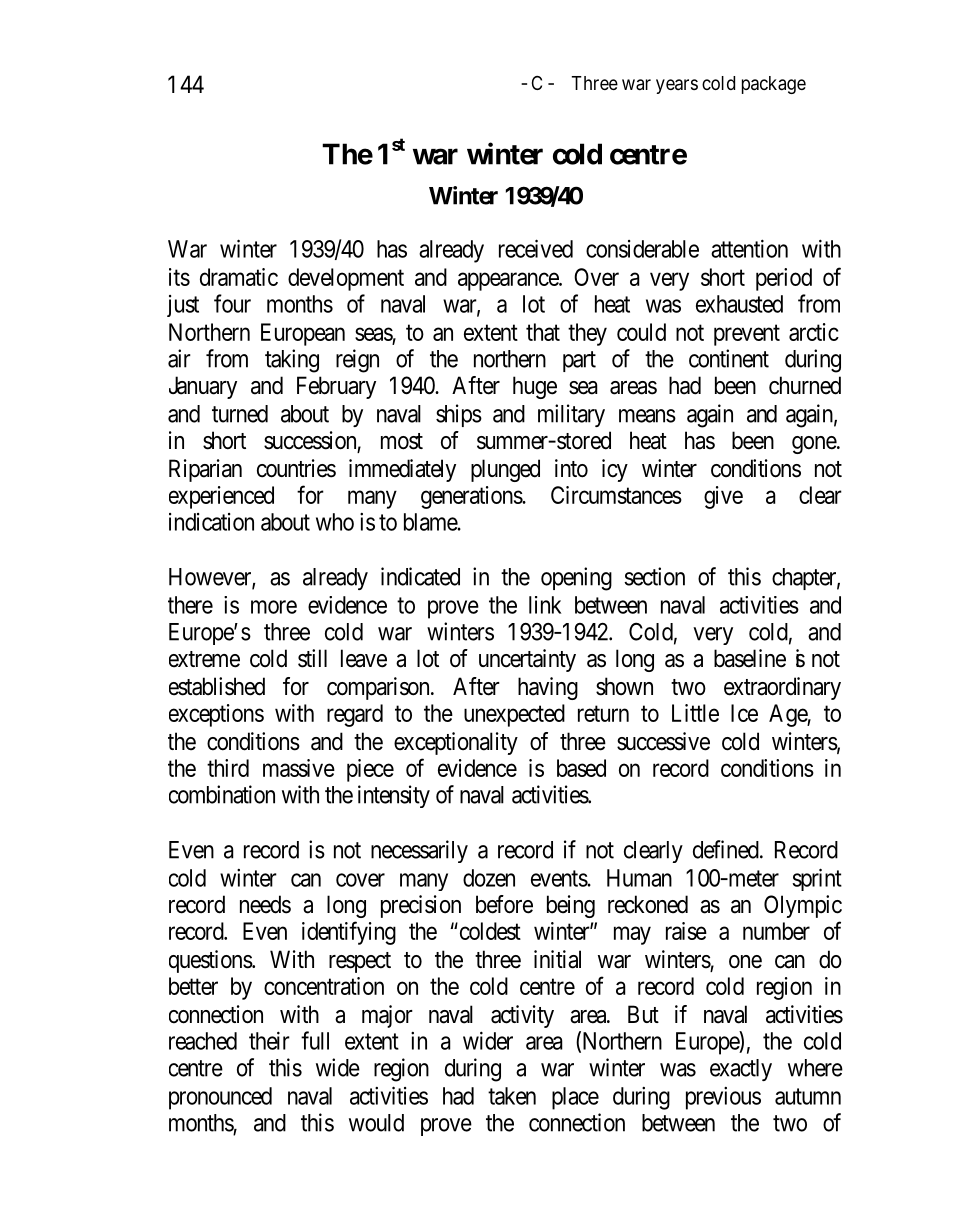  Describe the element at coordinates (240, 414) in the screenshot. I see `turned` at that location.
